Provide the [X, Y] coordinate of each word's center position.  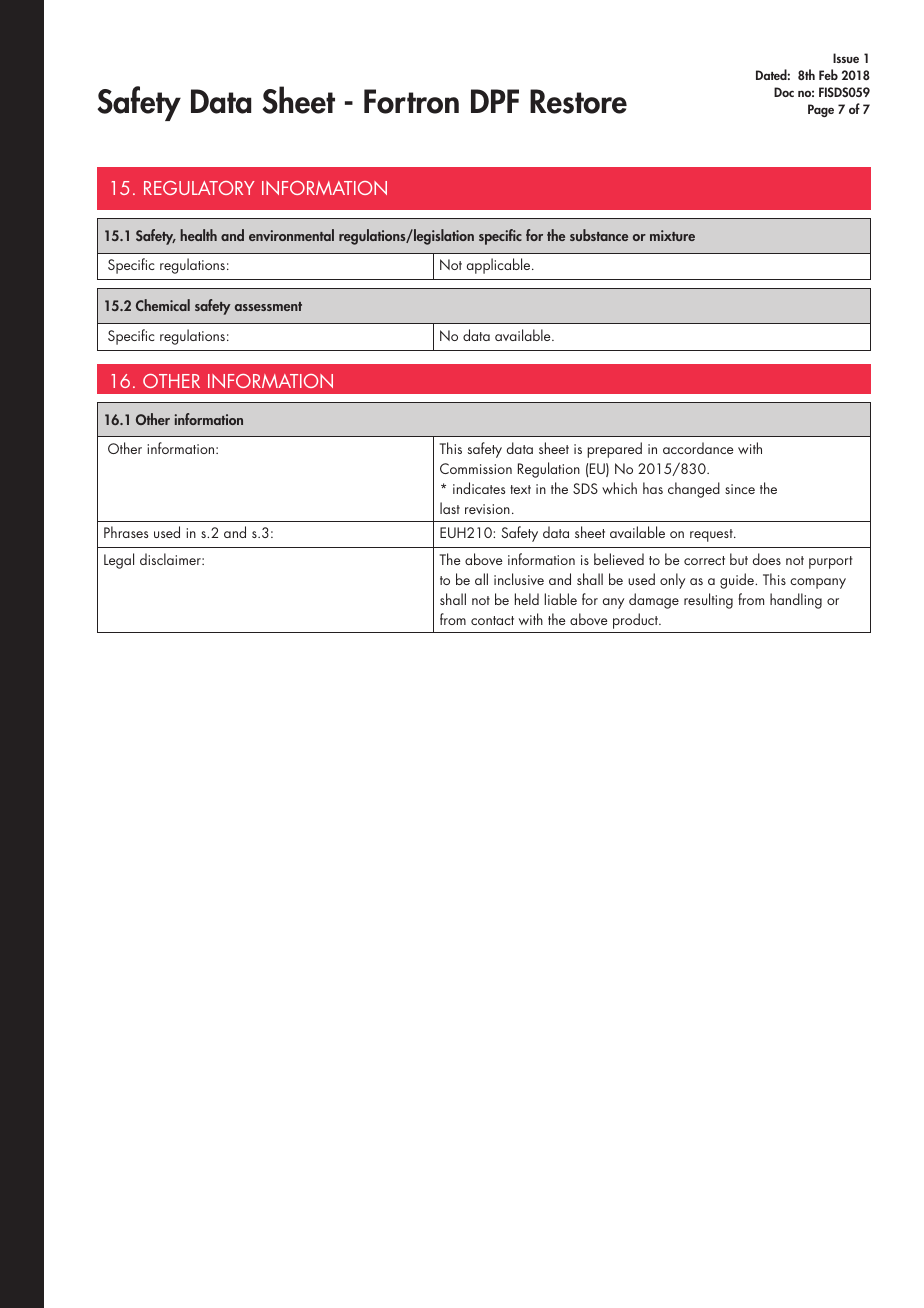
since [740, 489]
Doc [784, 92]
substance [599, 235]
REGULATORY [199, 188]
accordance [698, 448]
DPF [495, 101]
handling [796, 601]
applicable [500, 266]
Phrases [126, 532]
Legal [119, 561]
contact [492, 620]
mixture [672, 235]
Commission [476, 468]
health [198, 235]
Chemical [163, 305]
